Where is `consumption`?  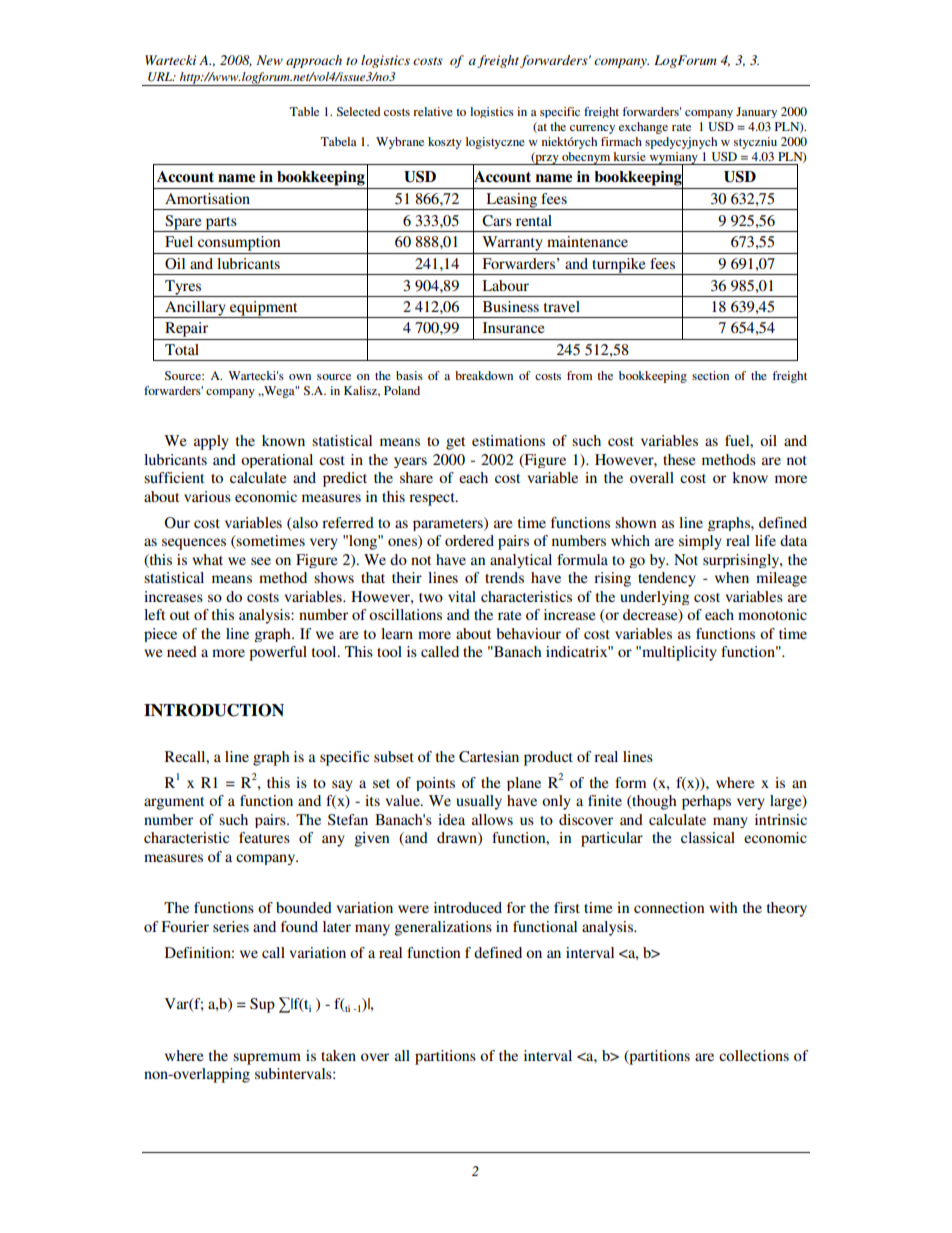
consumption is located at coordinates (239, 243).
